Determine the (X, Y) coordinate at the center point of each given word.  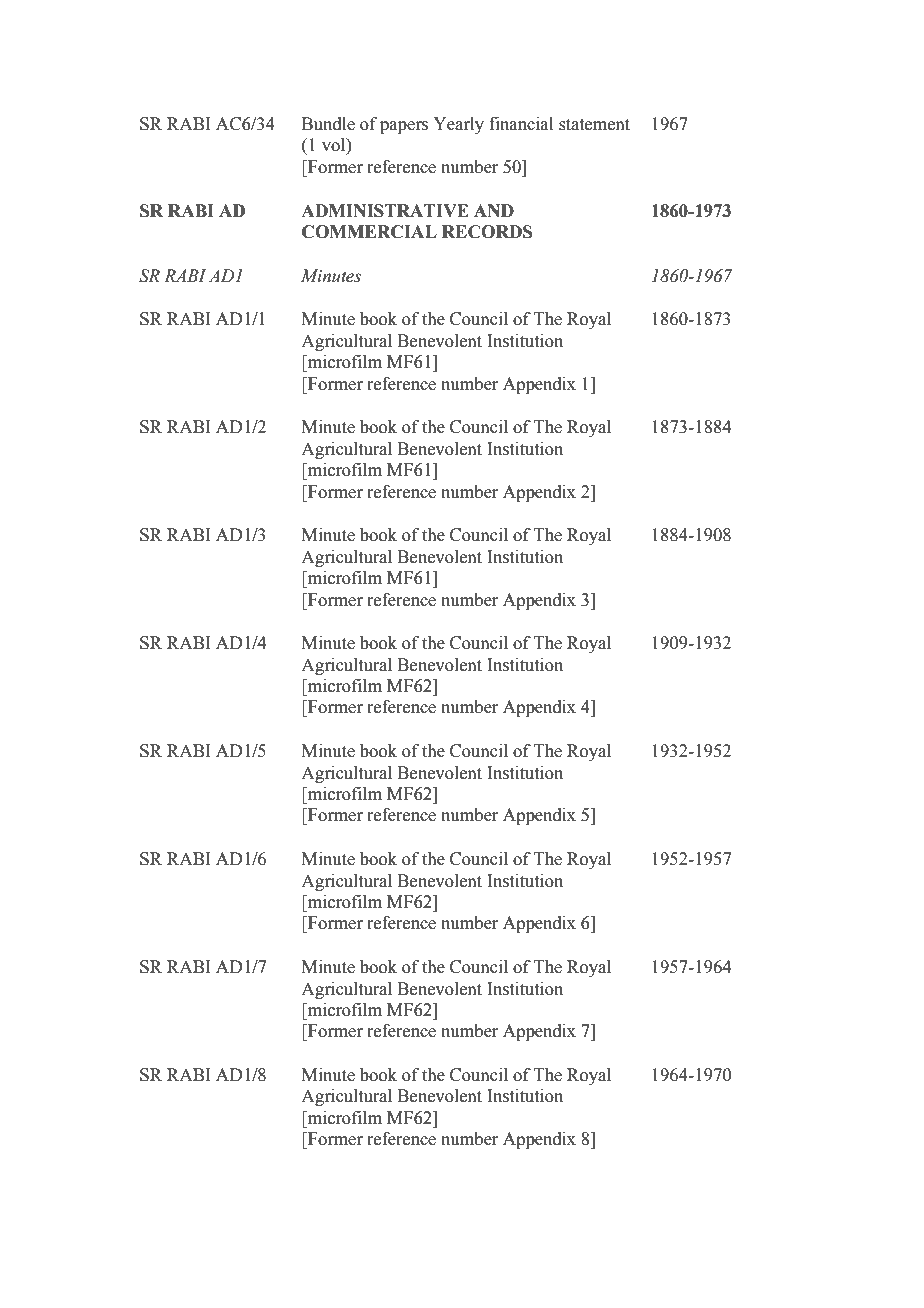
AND (494, 210)
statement (594, 125)
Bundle (328, 124)
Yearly (458, 125)
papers (404, 127)
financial (521, 124)
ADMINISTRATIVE (385, 211)
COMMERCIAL (369, 232)
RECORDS (487, 232)
